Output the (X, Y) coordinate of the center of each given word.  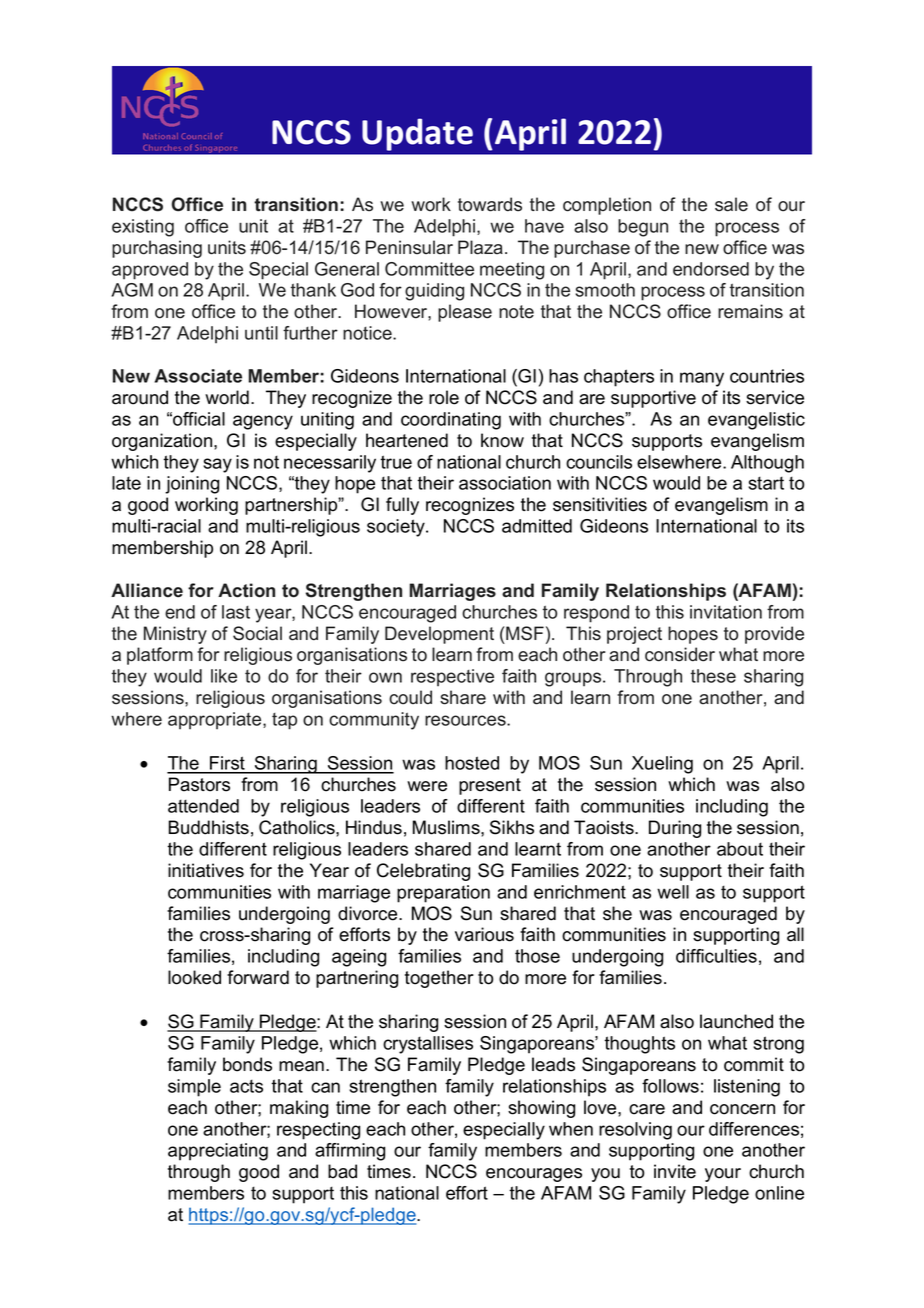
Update (417, 134)
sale (731, 204)
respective (452, 677)
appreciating (218, 1152)
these (713, 676)
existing (143, 228)
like (224, 676)
